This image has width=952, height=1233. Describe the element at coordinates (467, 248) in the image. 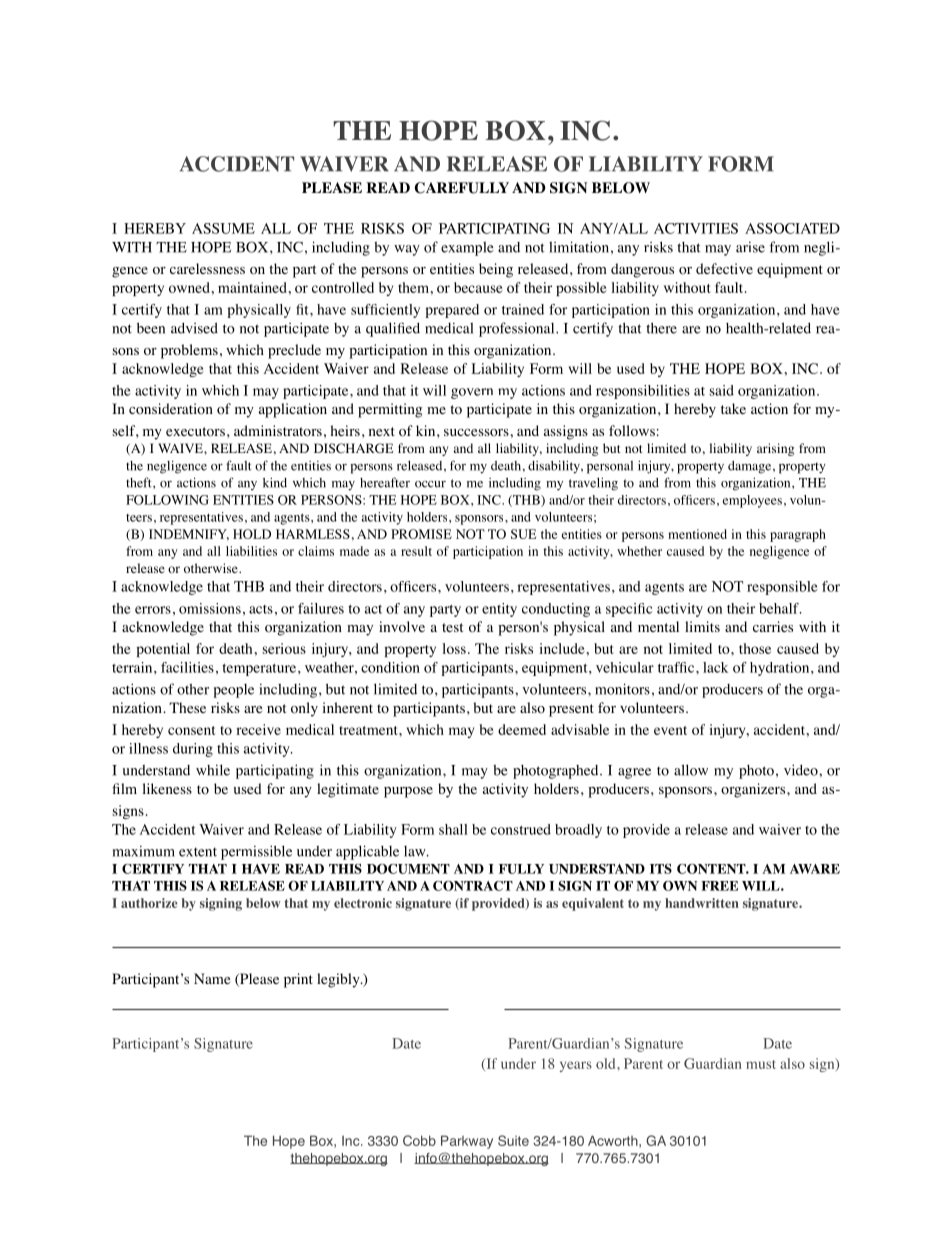

I see `example` at that location.
